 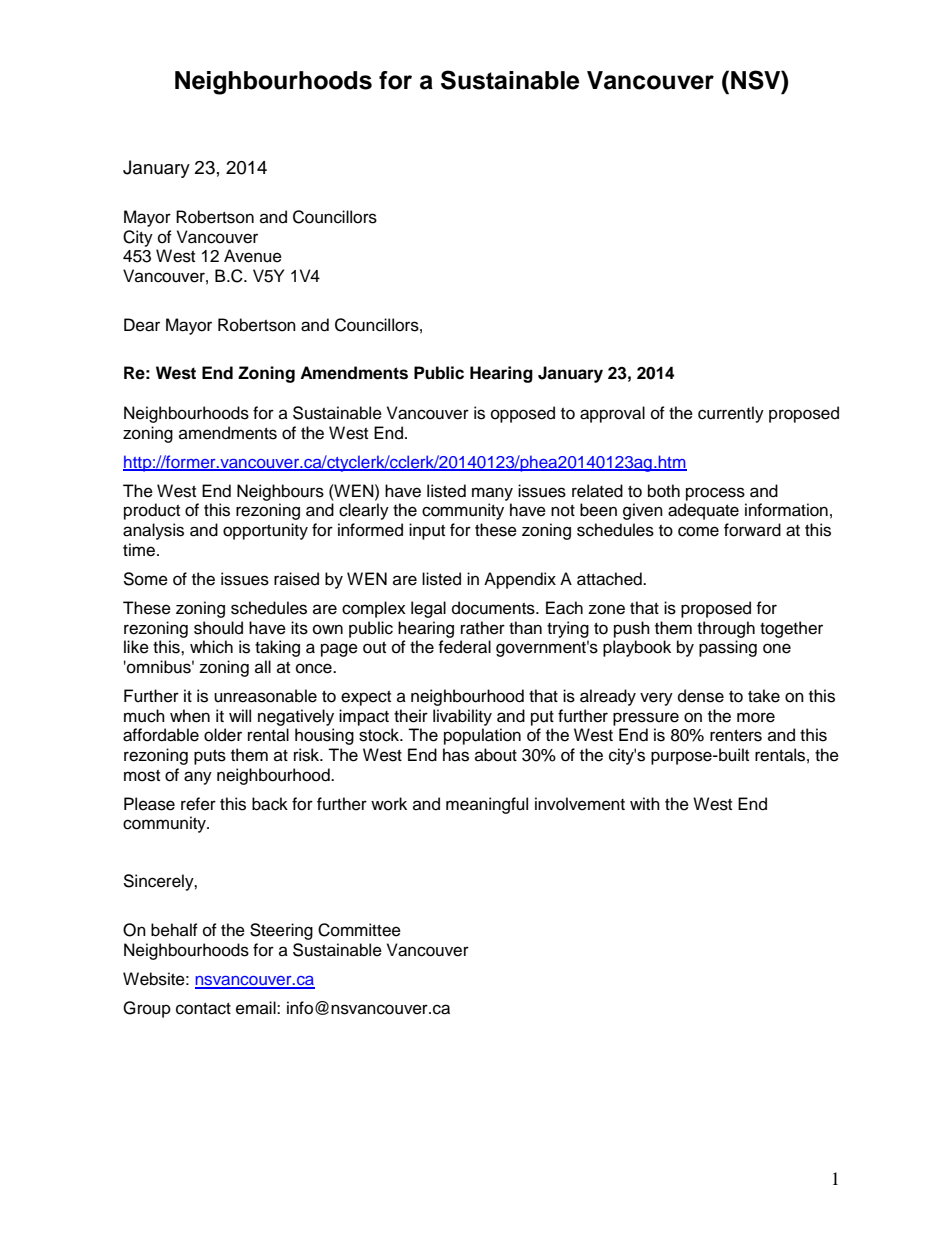 What do you see at coordinates (731, 414) in the screenshot?
I see `currently` at bounding box center [731, 414].
